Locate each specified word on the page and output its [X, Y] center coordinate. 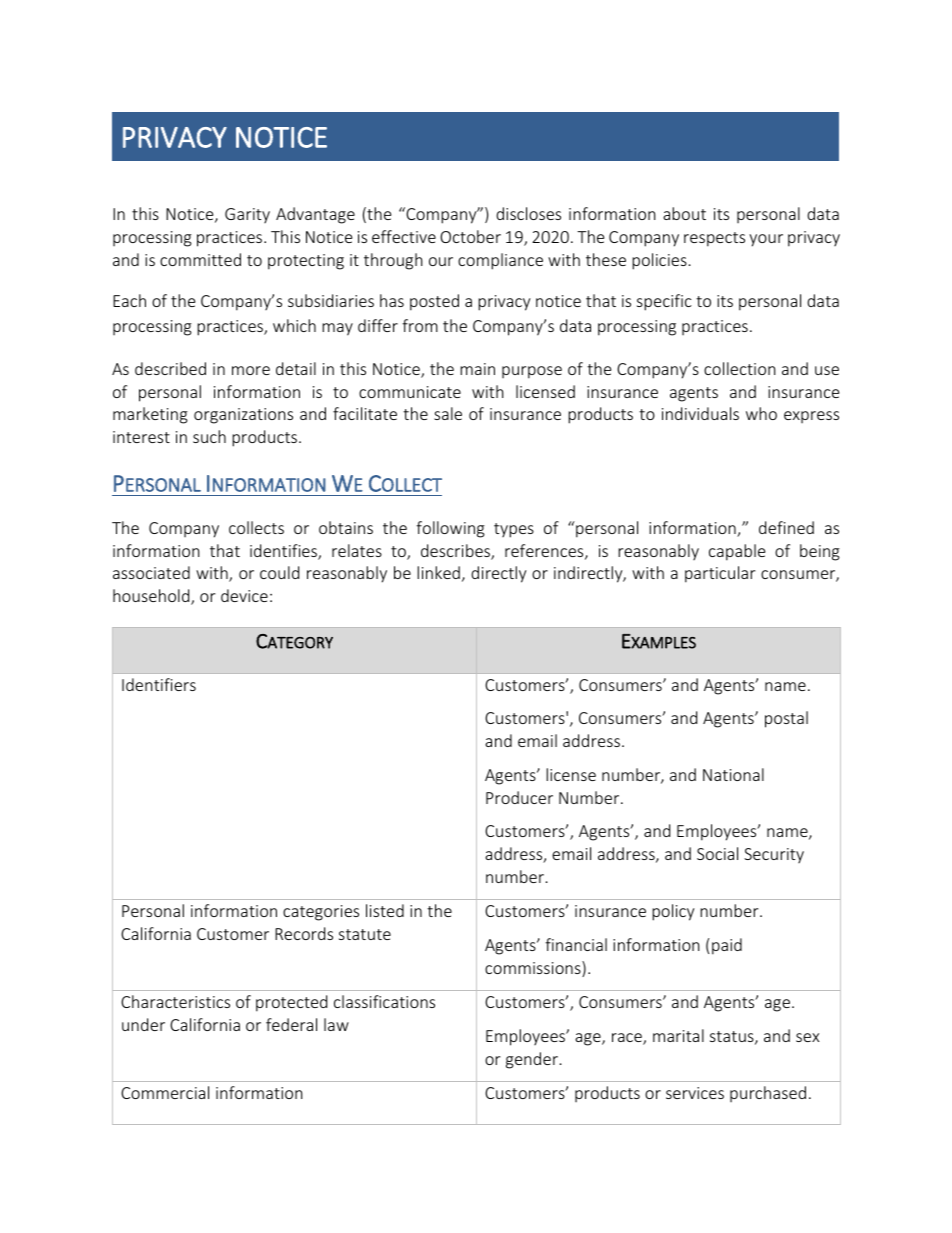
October [470, 236]
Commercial [165, 1092]
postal [786, 719]
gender [532, 1060]
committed [200, 259]
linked [438, 572]
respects [714, 239]
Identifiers [159, 684]
